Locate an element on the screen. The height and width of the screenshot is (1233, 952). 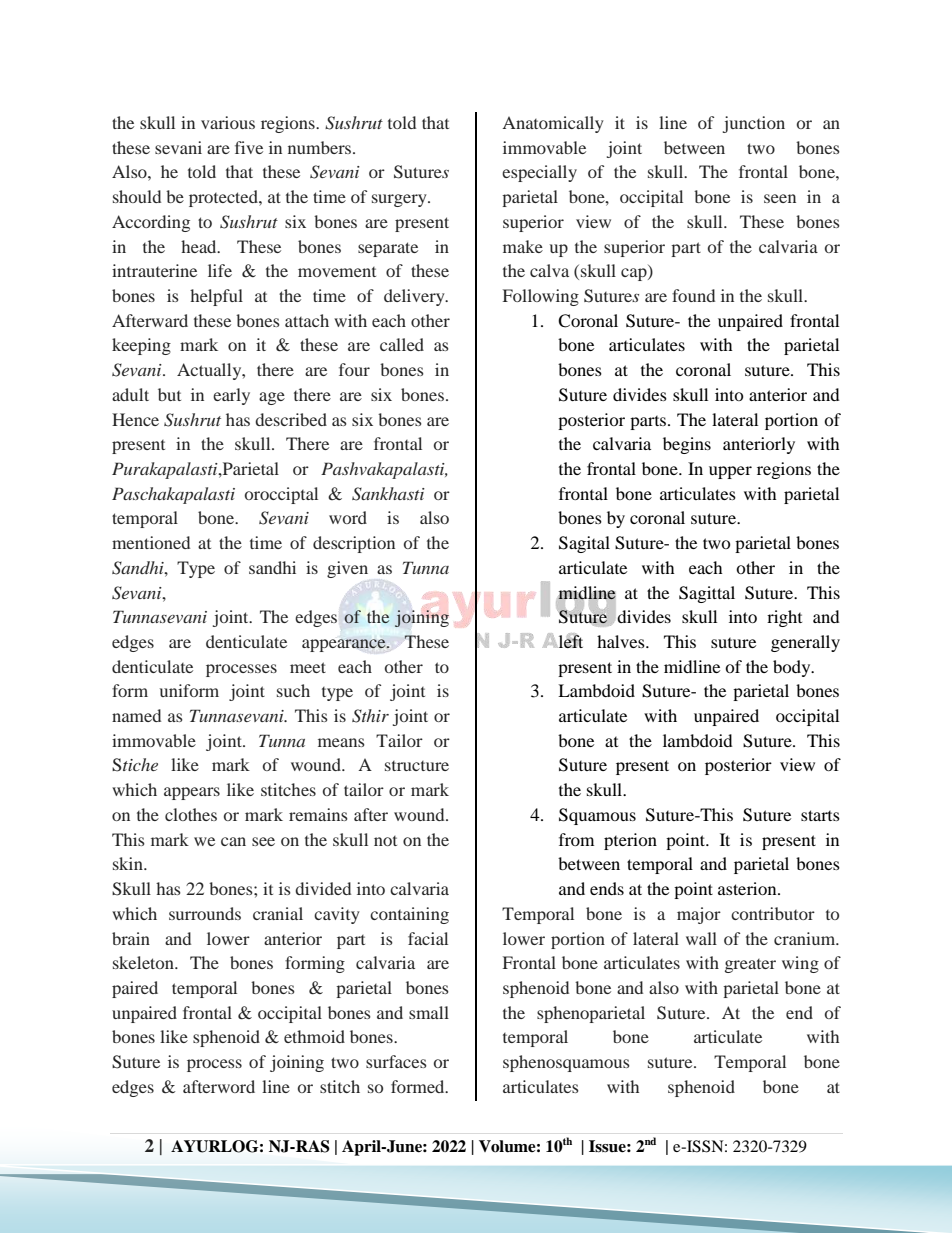
five is located at coordinates (249, 147).
